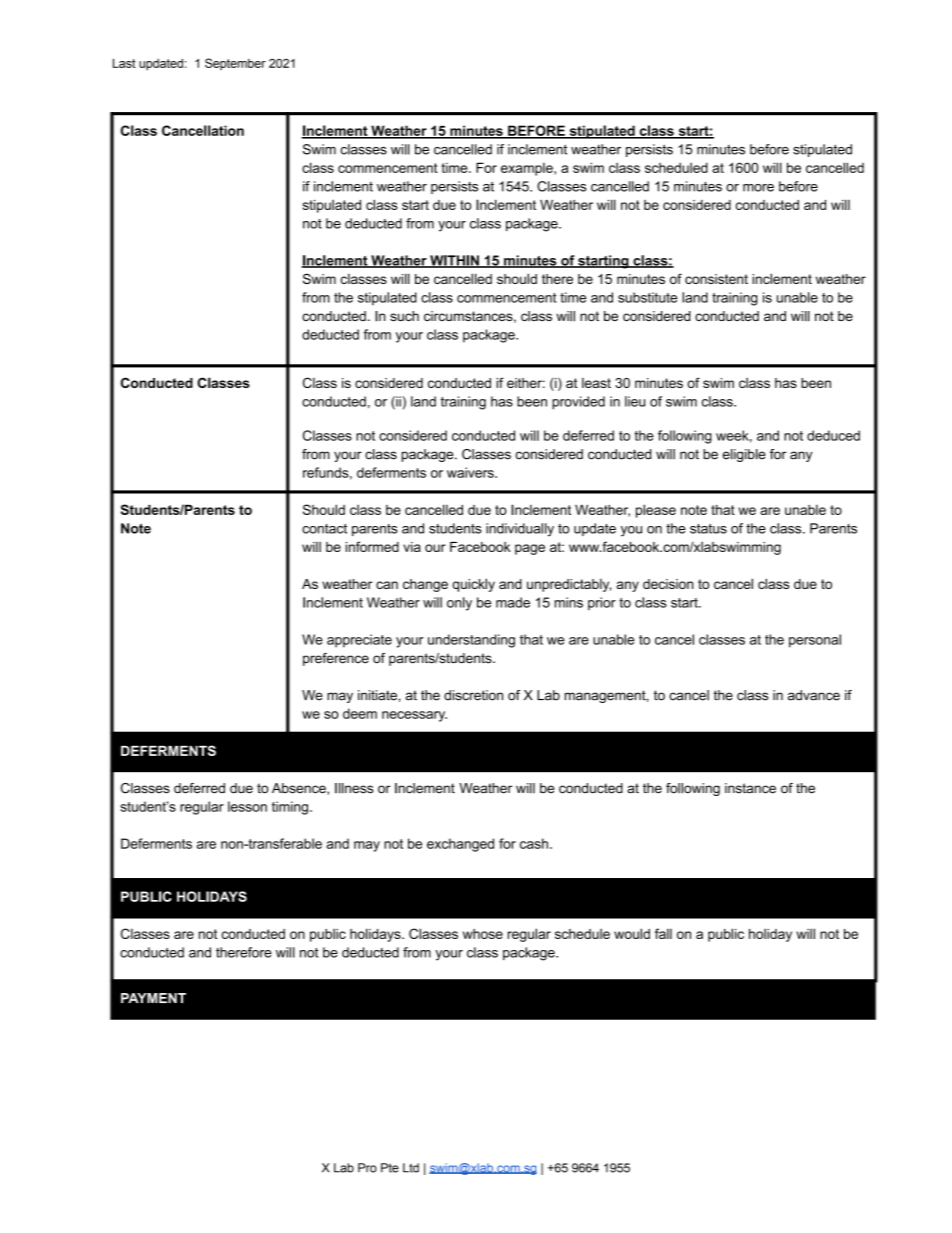  What do you see at coordinates (663, 933) in the screenshot?
I see `fall` at bounding box center [663, 933].
